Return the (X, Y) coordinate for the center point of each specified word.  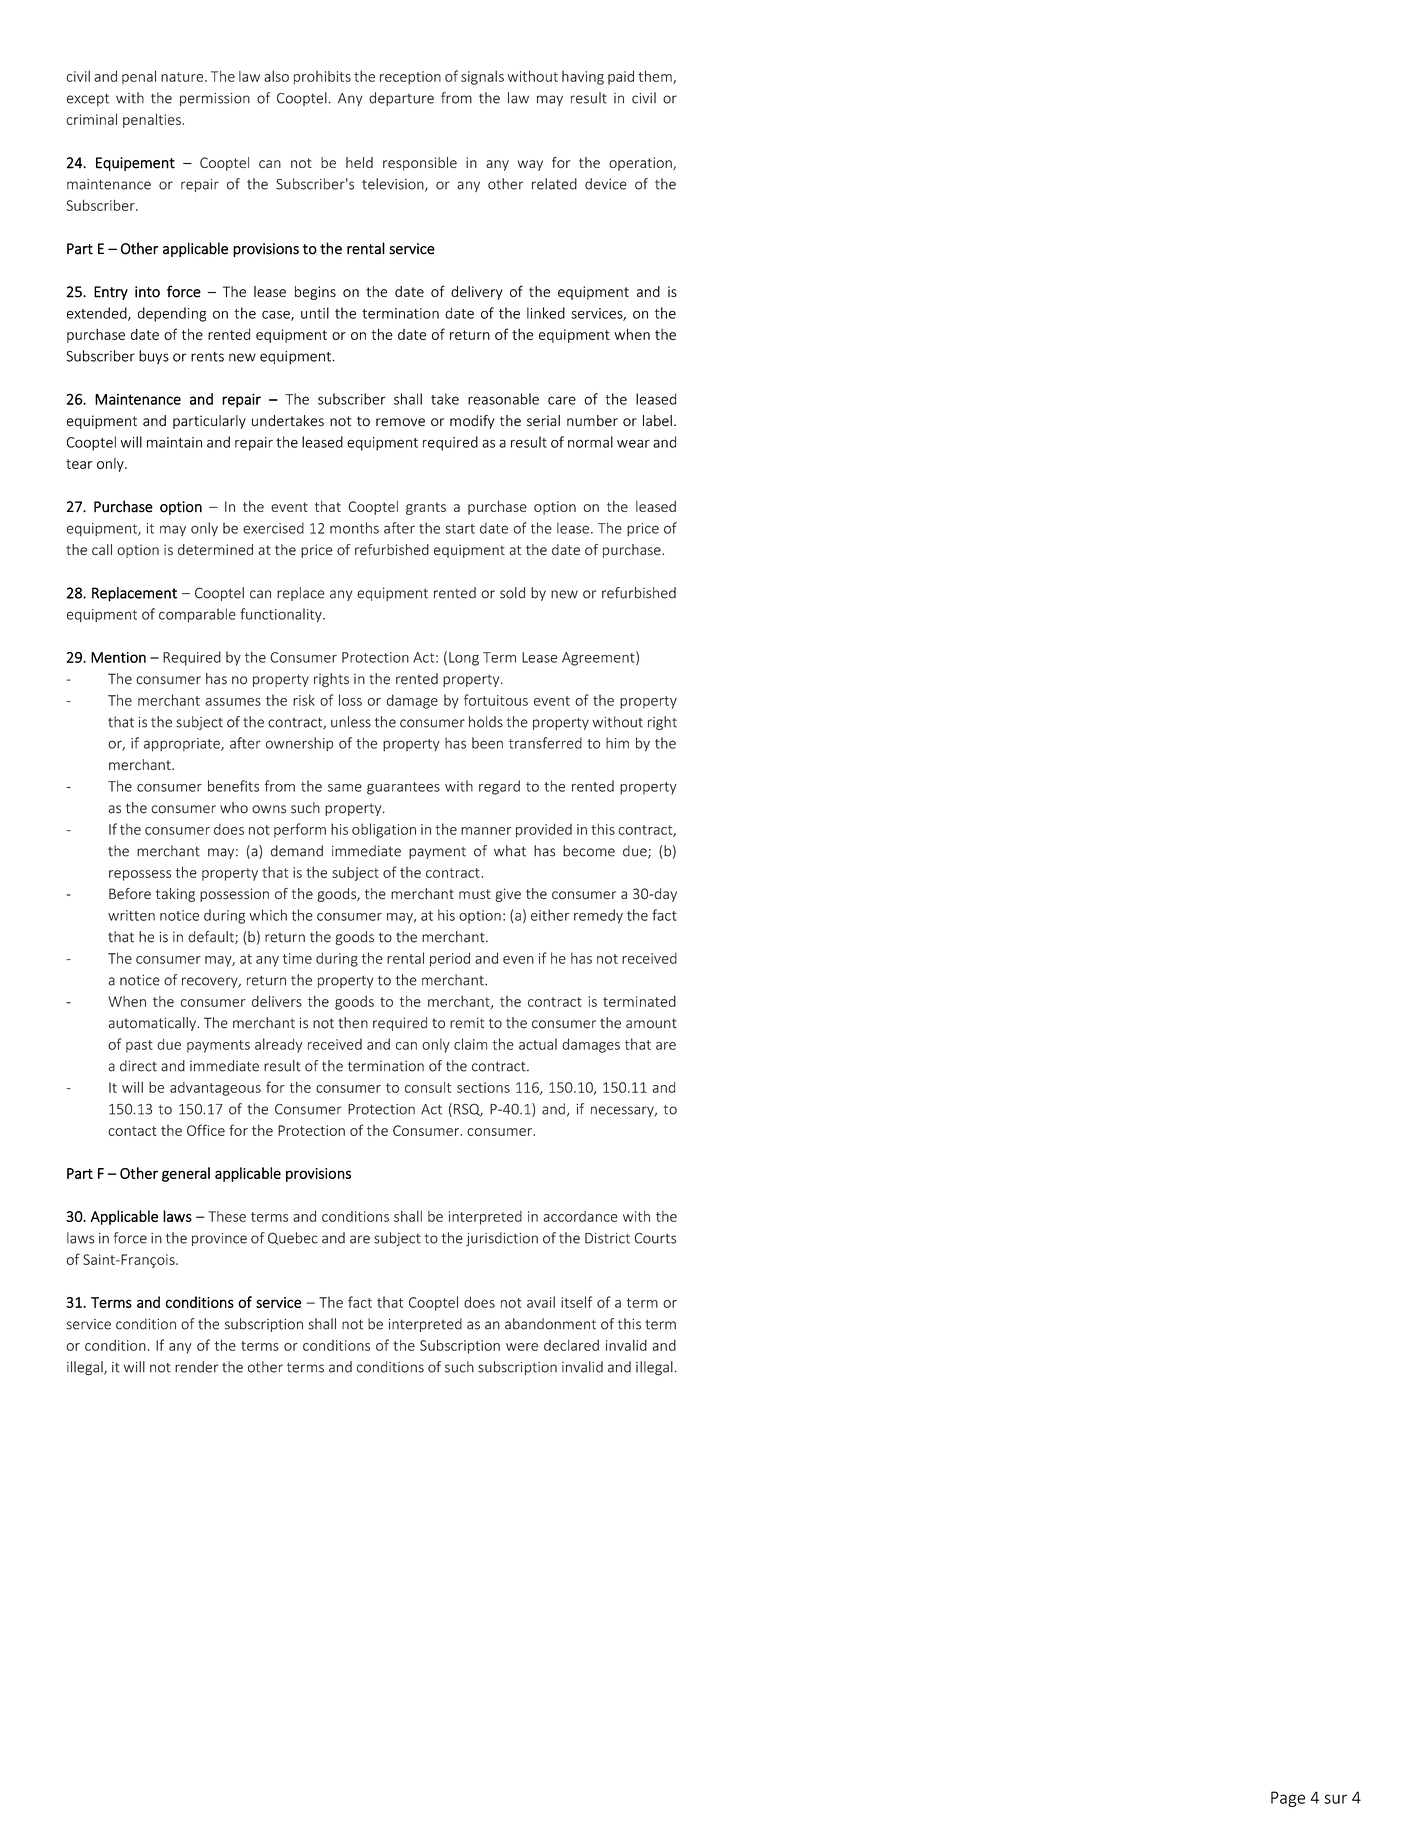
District (607, 1238)
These (227, 1216)
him (617, 743)
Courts (655, 1238)
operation (641, 164)
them (656, 77)
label (657, 421)
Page (1288, 1799)
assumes (233, 702)
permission (215, 99)
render (196, 1367)
